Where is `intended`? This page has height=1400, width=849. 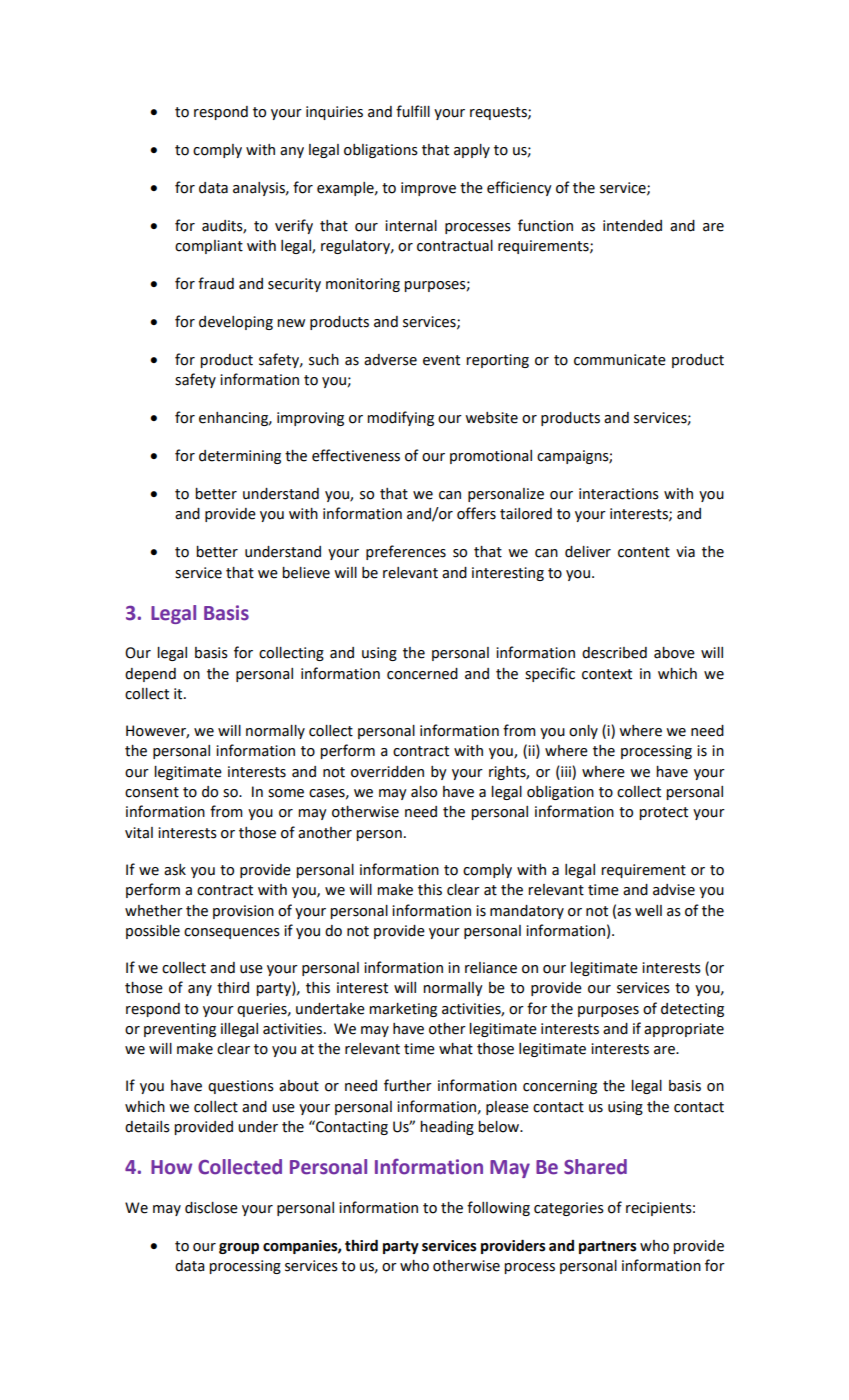 intended is located at coordinates (632, 226).
